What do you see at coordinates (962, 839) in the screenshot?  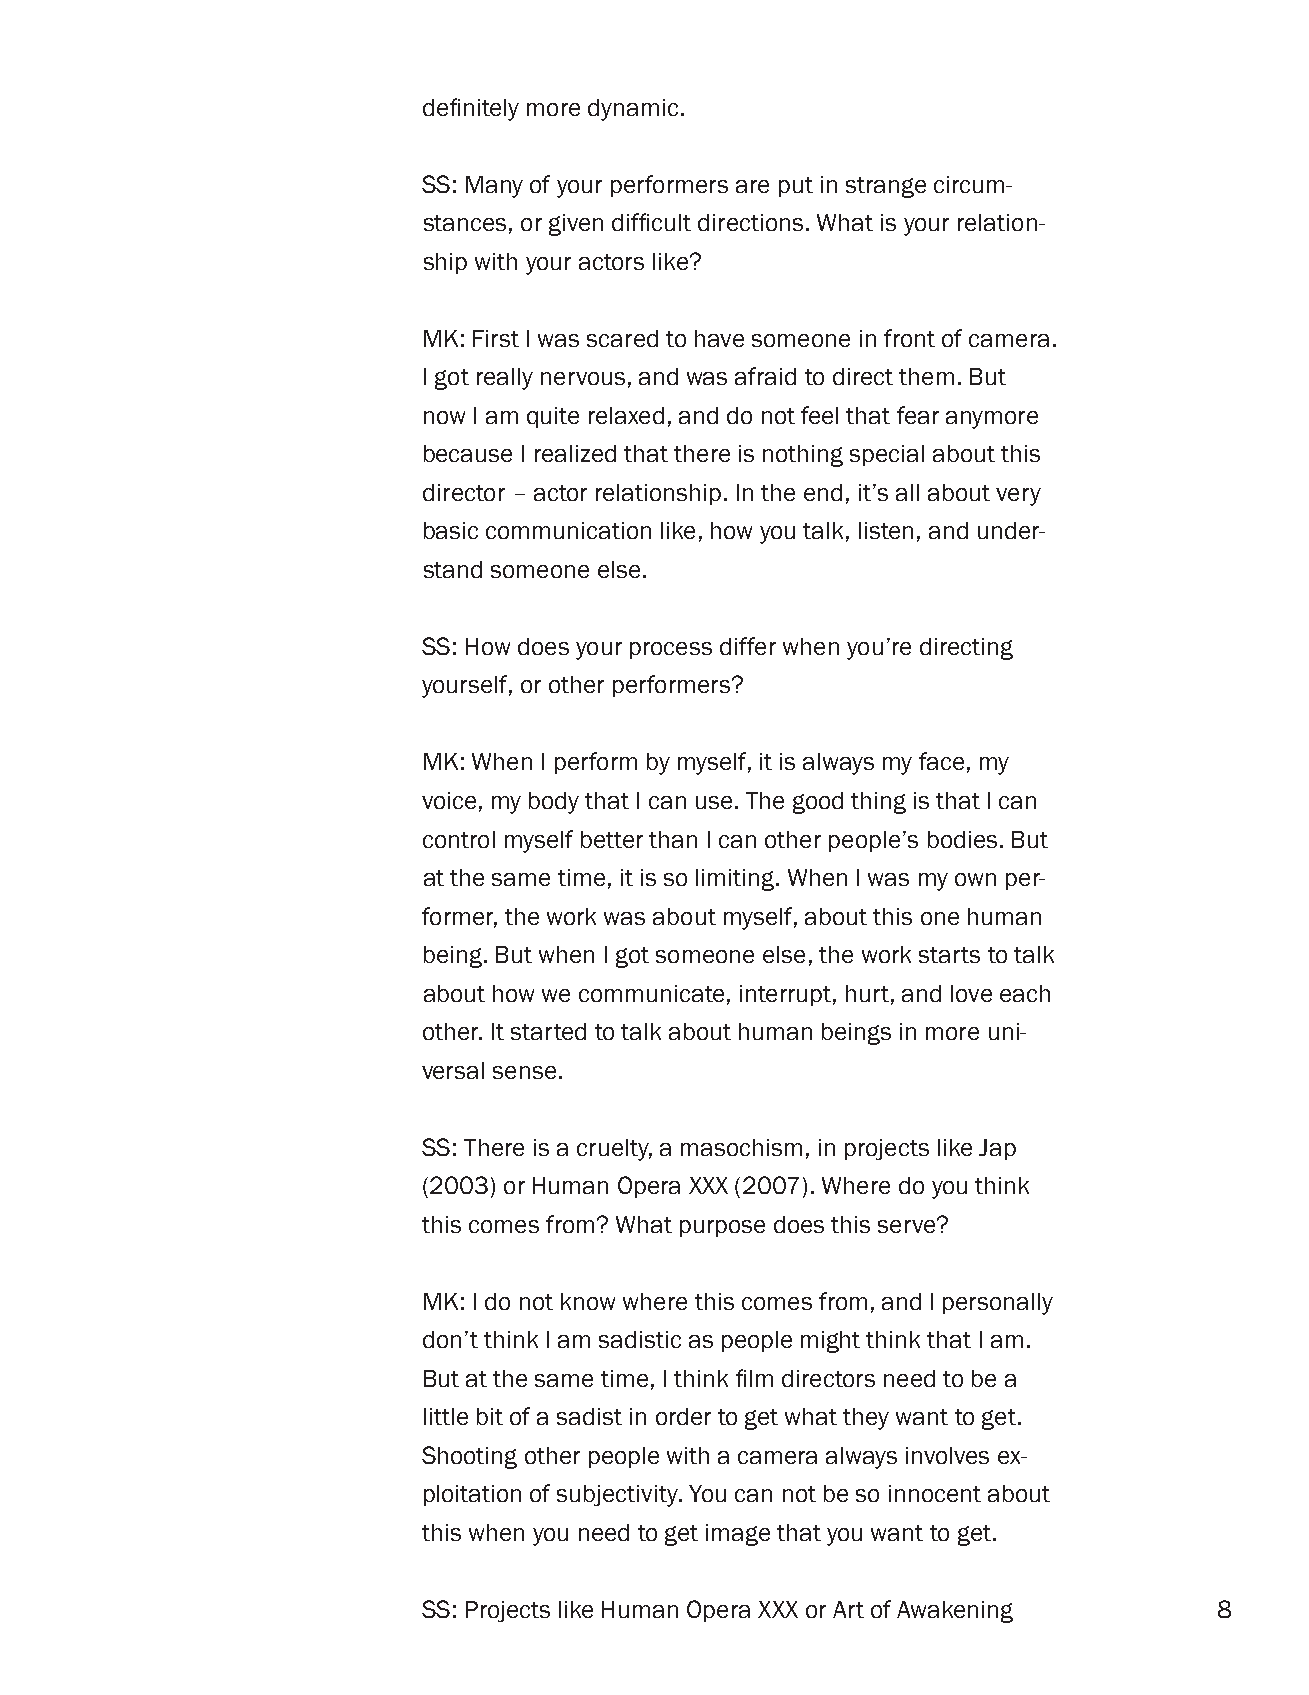 I see `bodies` at bounding box center [962, 839].
